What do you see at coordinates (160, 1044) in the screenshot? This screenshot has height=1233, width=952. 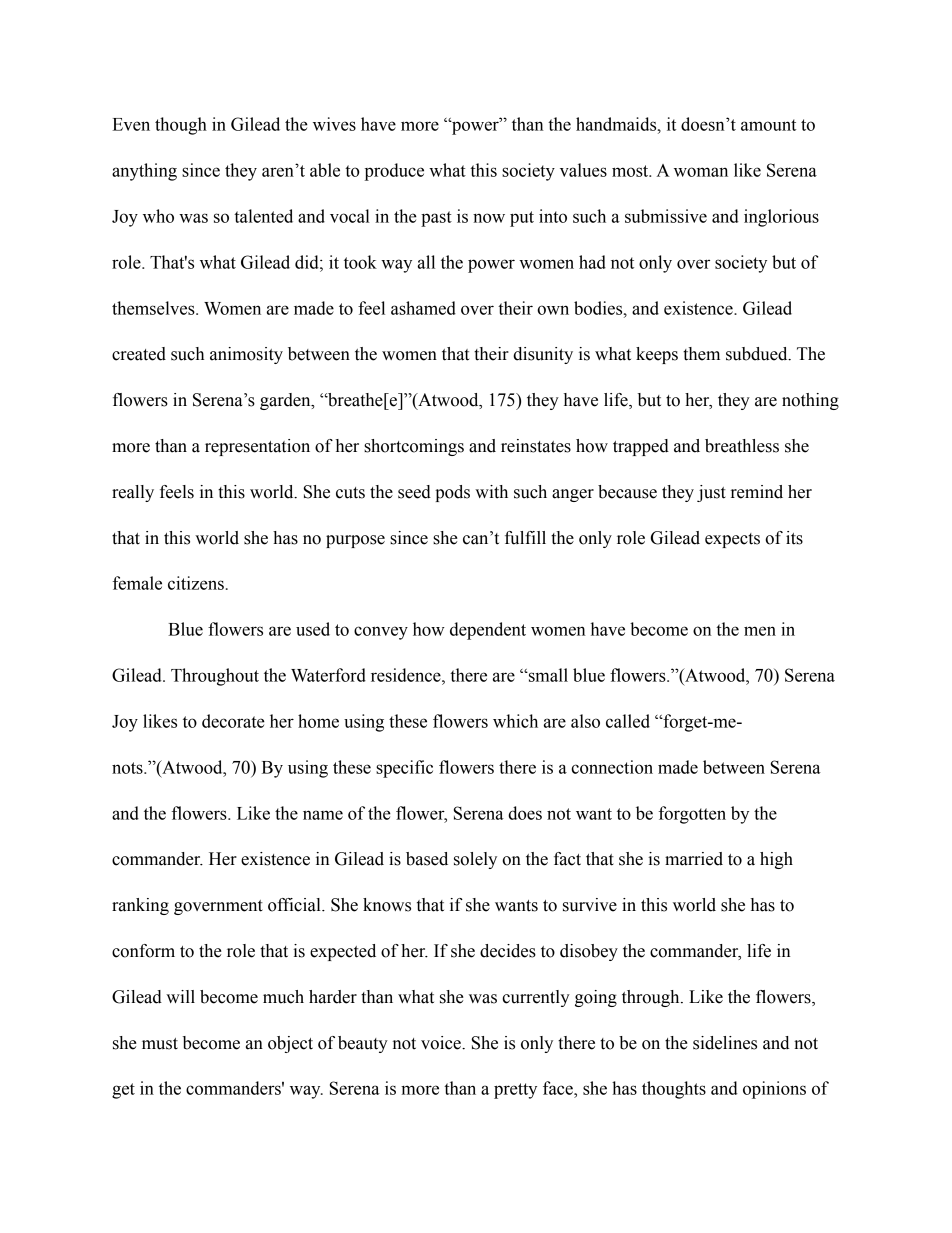 I see `must` at bounding box center [160, 1044].
